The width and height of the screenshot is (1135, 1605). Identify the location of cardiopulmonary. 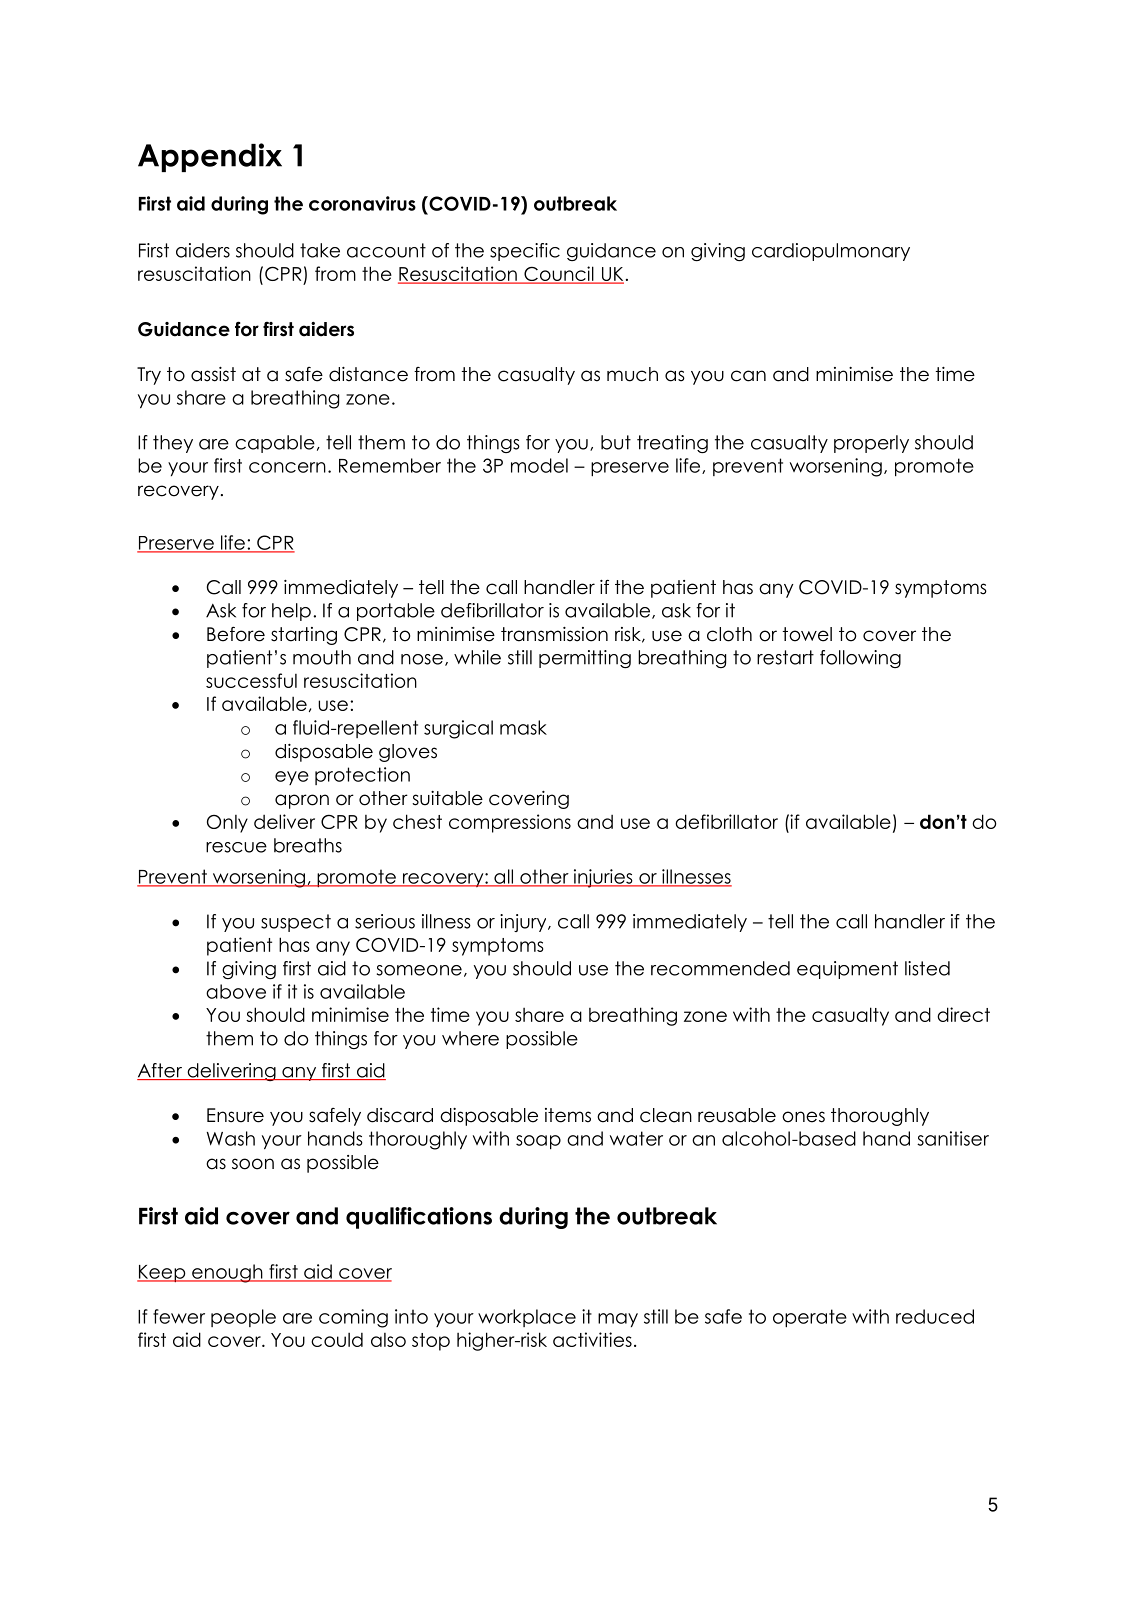
(831, 252).
